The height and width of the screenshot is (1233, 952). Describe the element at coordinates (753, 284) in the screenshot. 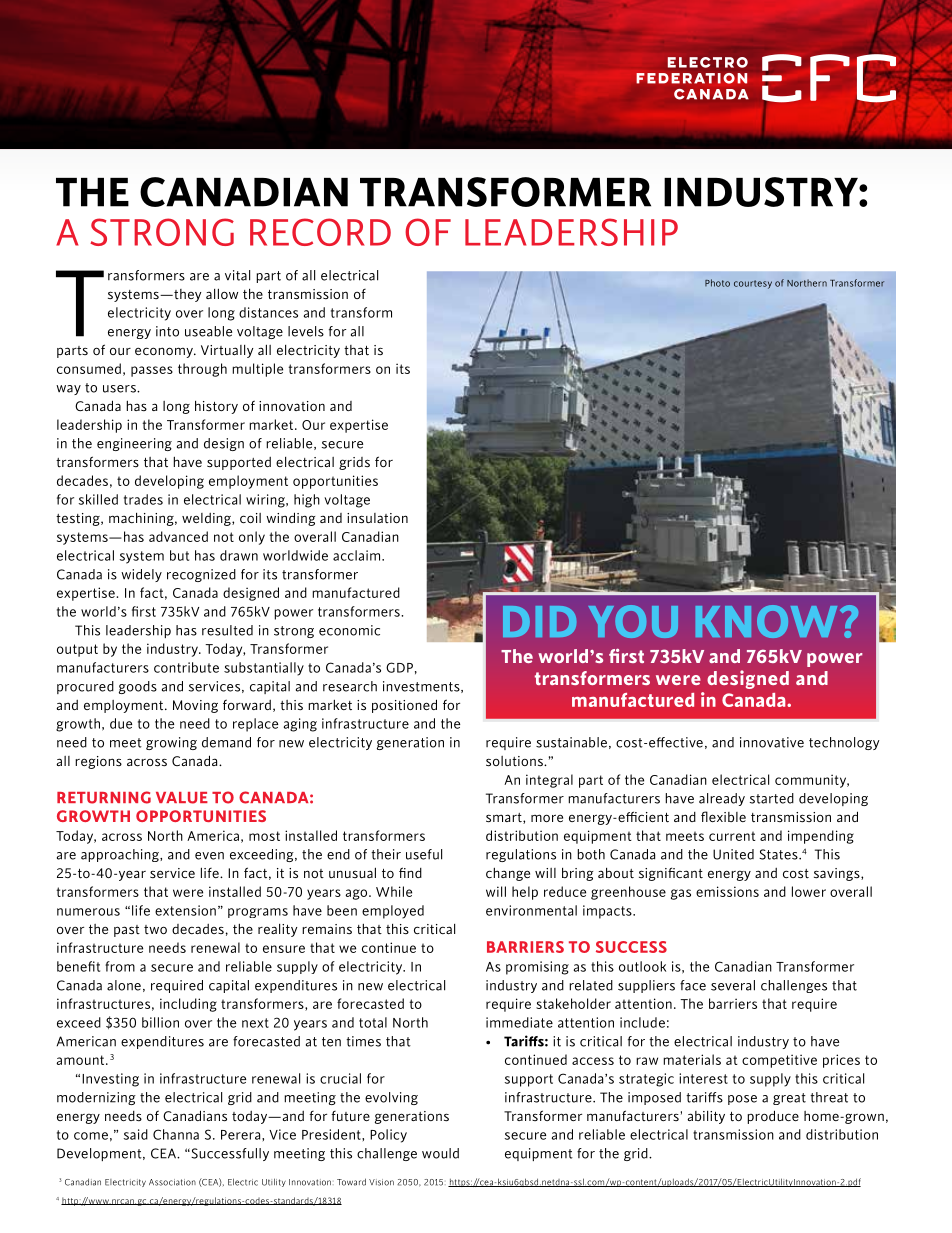

I see `courtesy` at that location.
